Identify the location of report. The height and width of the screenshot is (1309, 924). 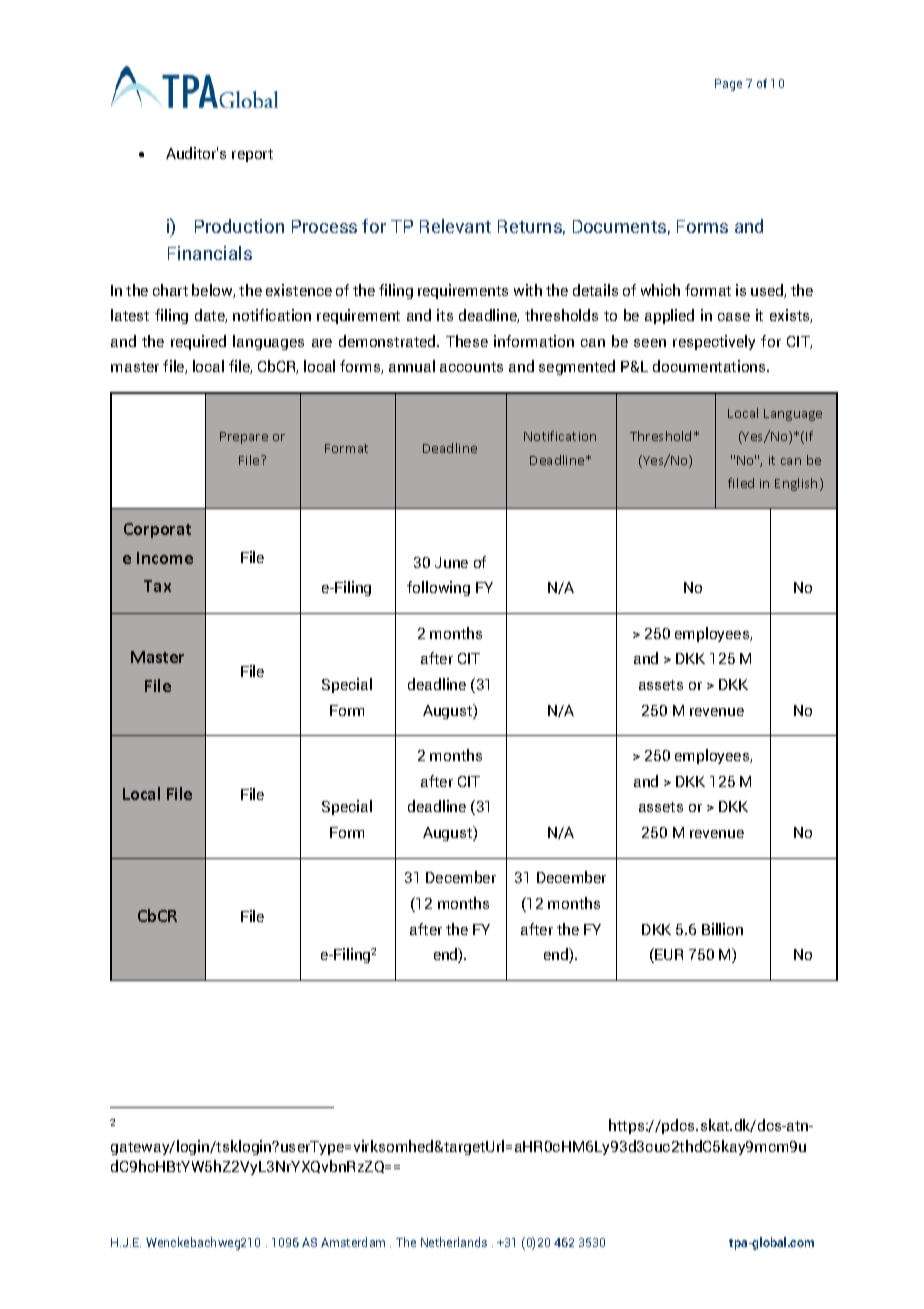
(252, 155).
